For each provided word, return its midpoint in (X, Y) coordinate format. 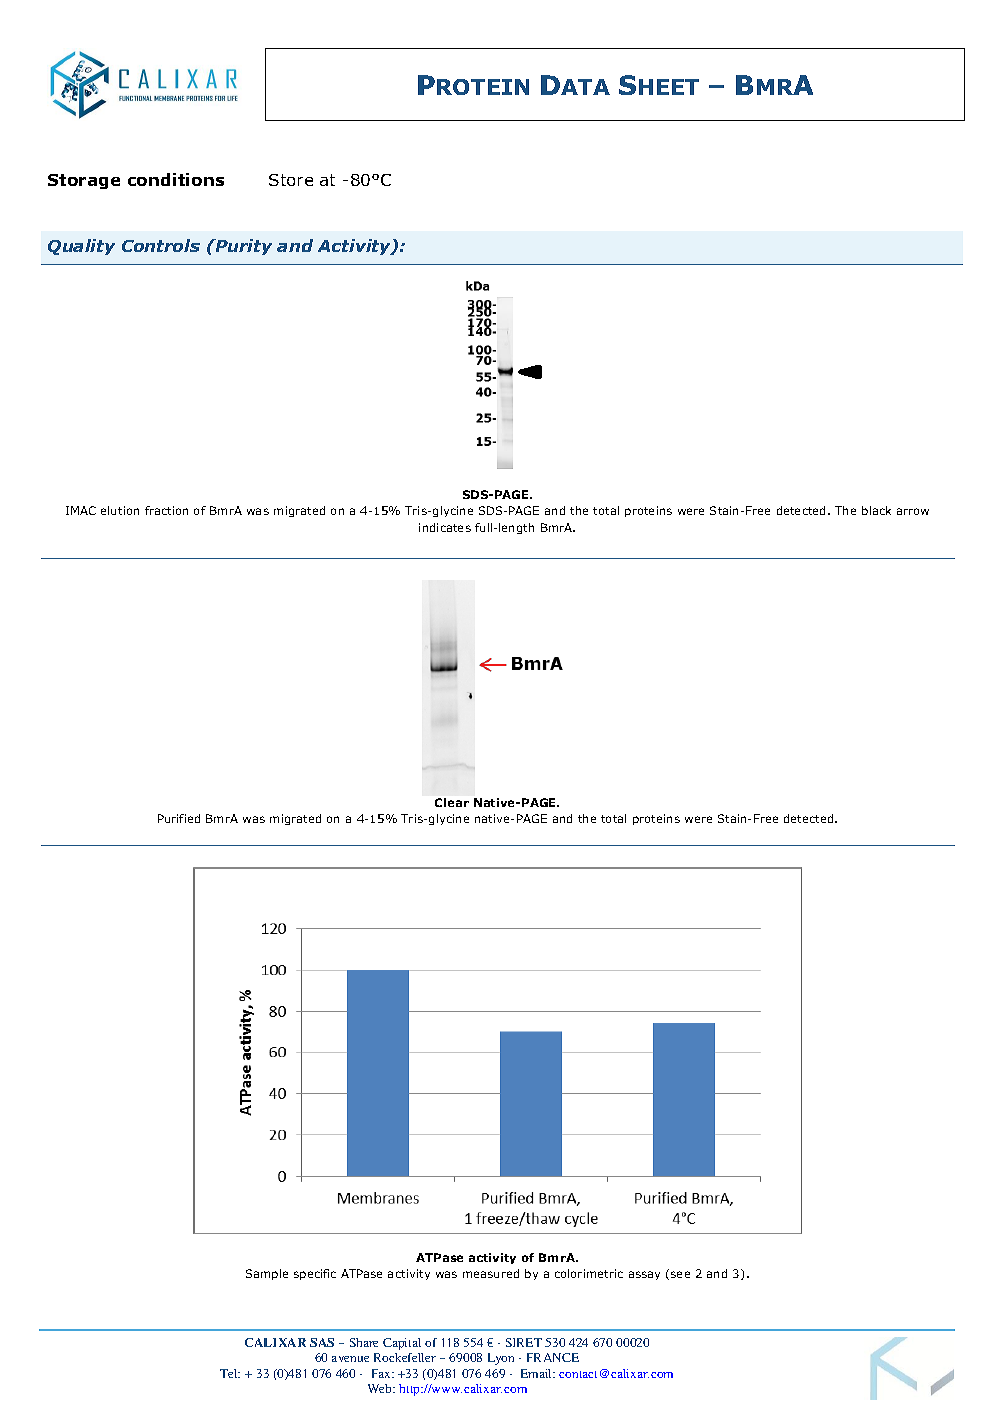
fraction (166, 510)
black (876, 510)
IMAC (81, 510)
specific (315, 1274)
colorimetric (589, 1273)
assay (644, 1275)
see (680, 1274)
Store (291, 180)
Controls (161, 245)
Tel (230, 1373)
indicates (445, 527)
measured (491, 1273)
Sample (267, 1274)
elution (120, 510)
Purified (179, 818)
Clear (452, 802)
